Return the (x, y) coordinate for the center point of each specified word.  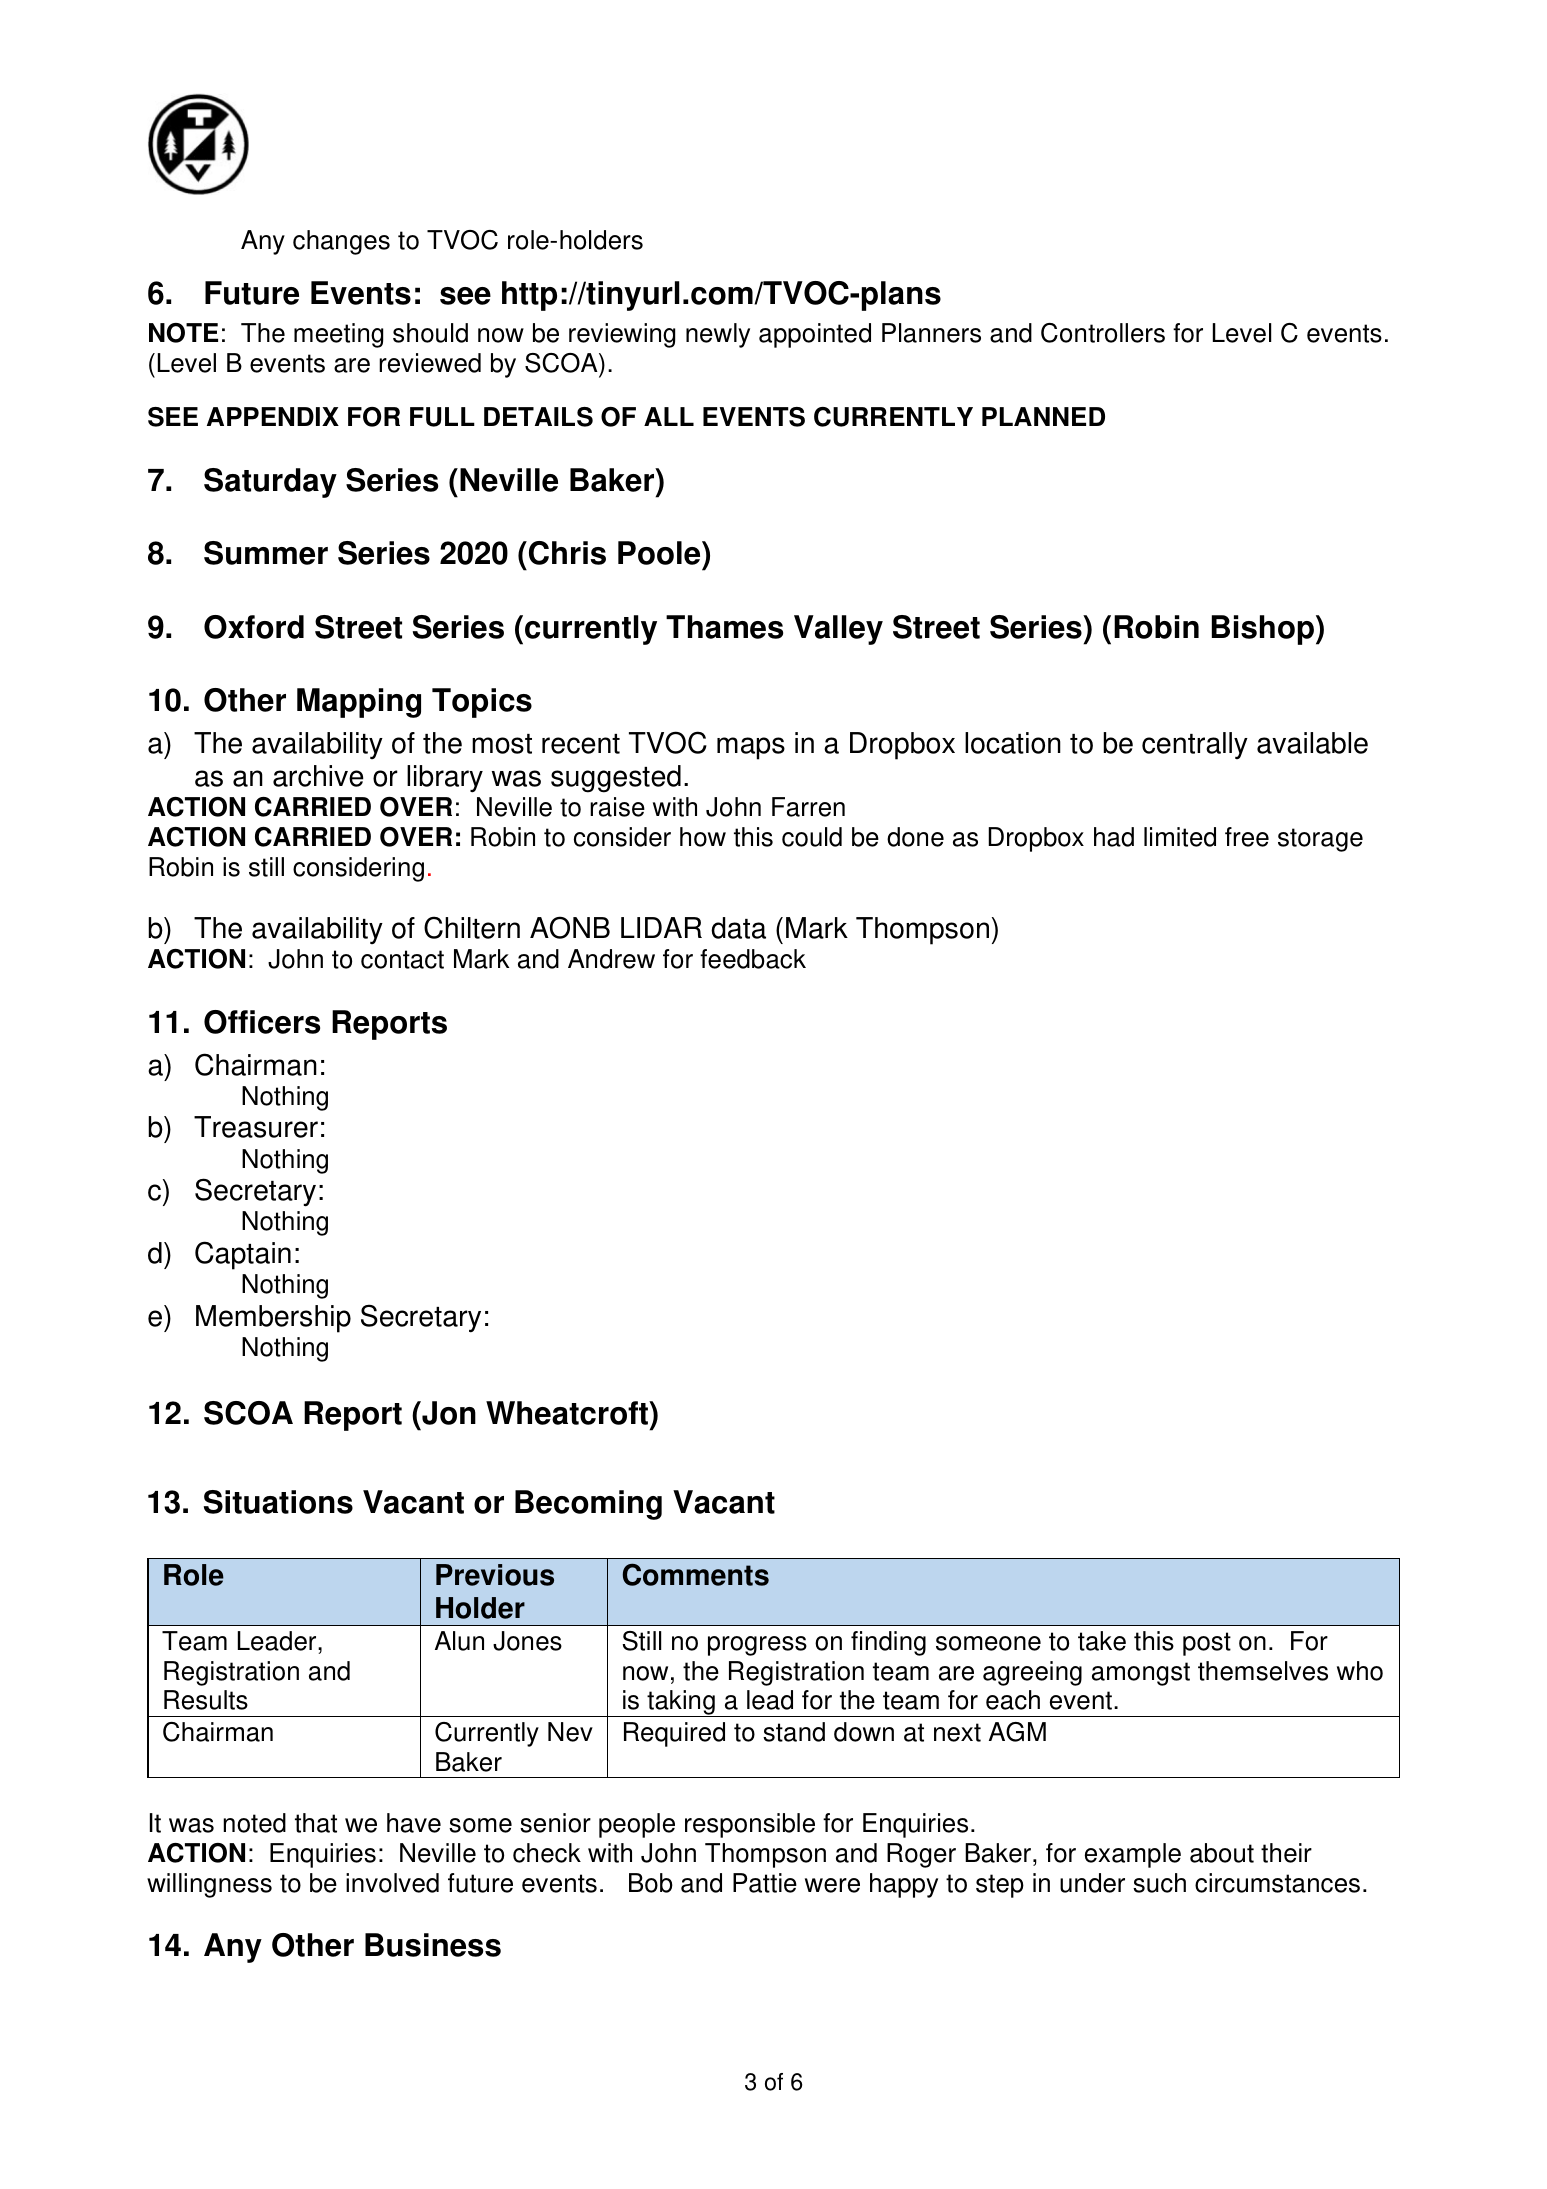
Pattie (765, 1883)
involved (392, 1883)
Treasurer (256, 1127)
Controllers (1103, 333)
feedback (753, 959)
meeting (338, 335)
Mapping (359, 703)
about (1222, 1853)
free (1247, 837)
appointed (815, 335)
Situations (278, 1502)
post (1207, 1644)
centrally (1195, 745)
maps (751, 748)
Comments (696, 1574)
